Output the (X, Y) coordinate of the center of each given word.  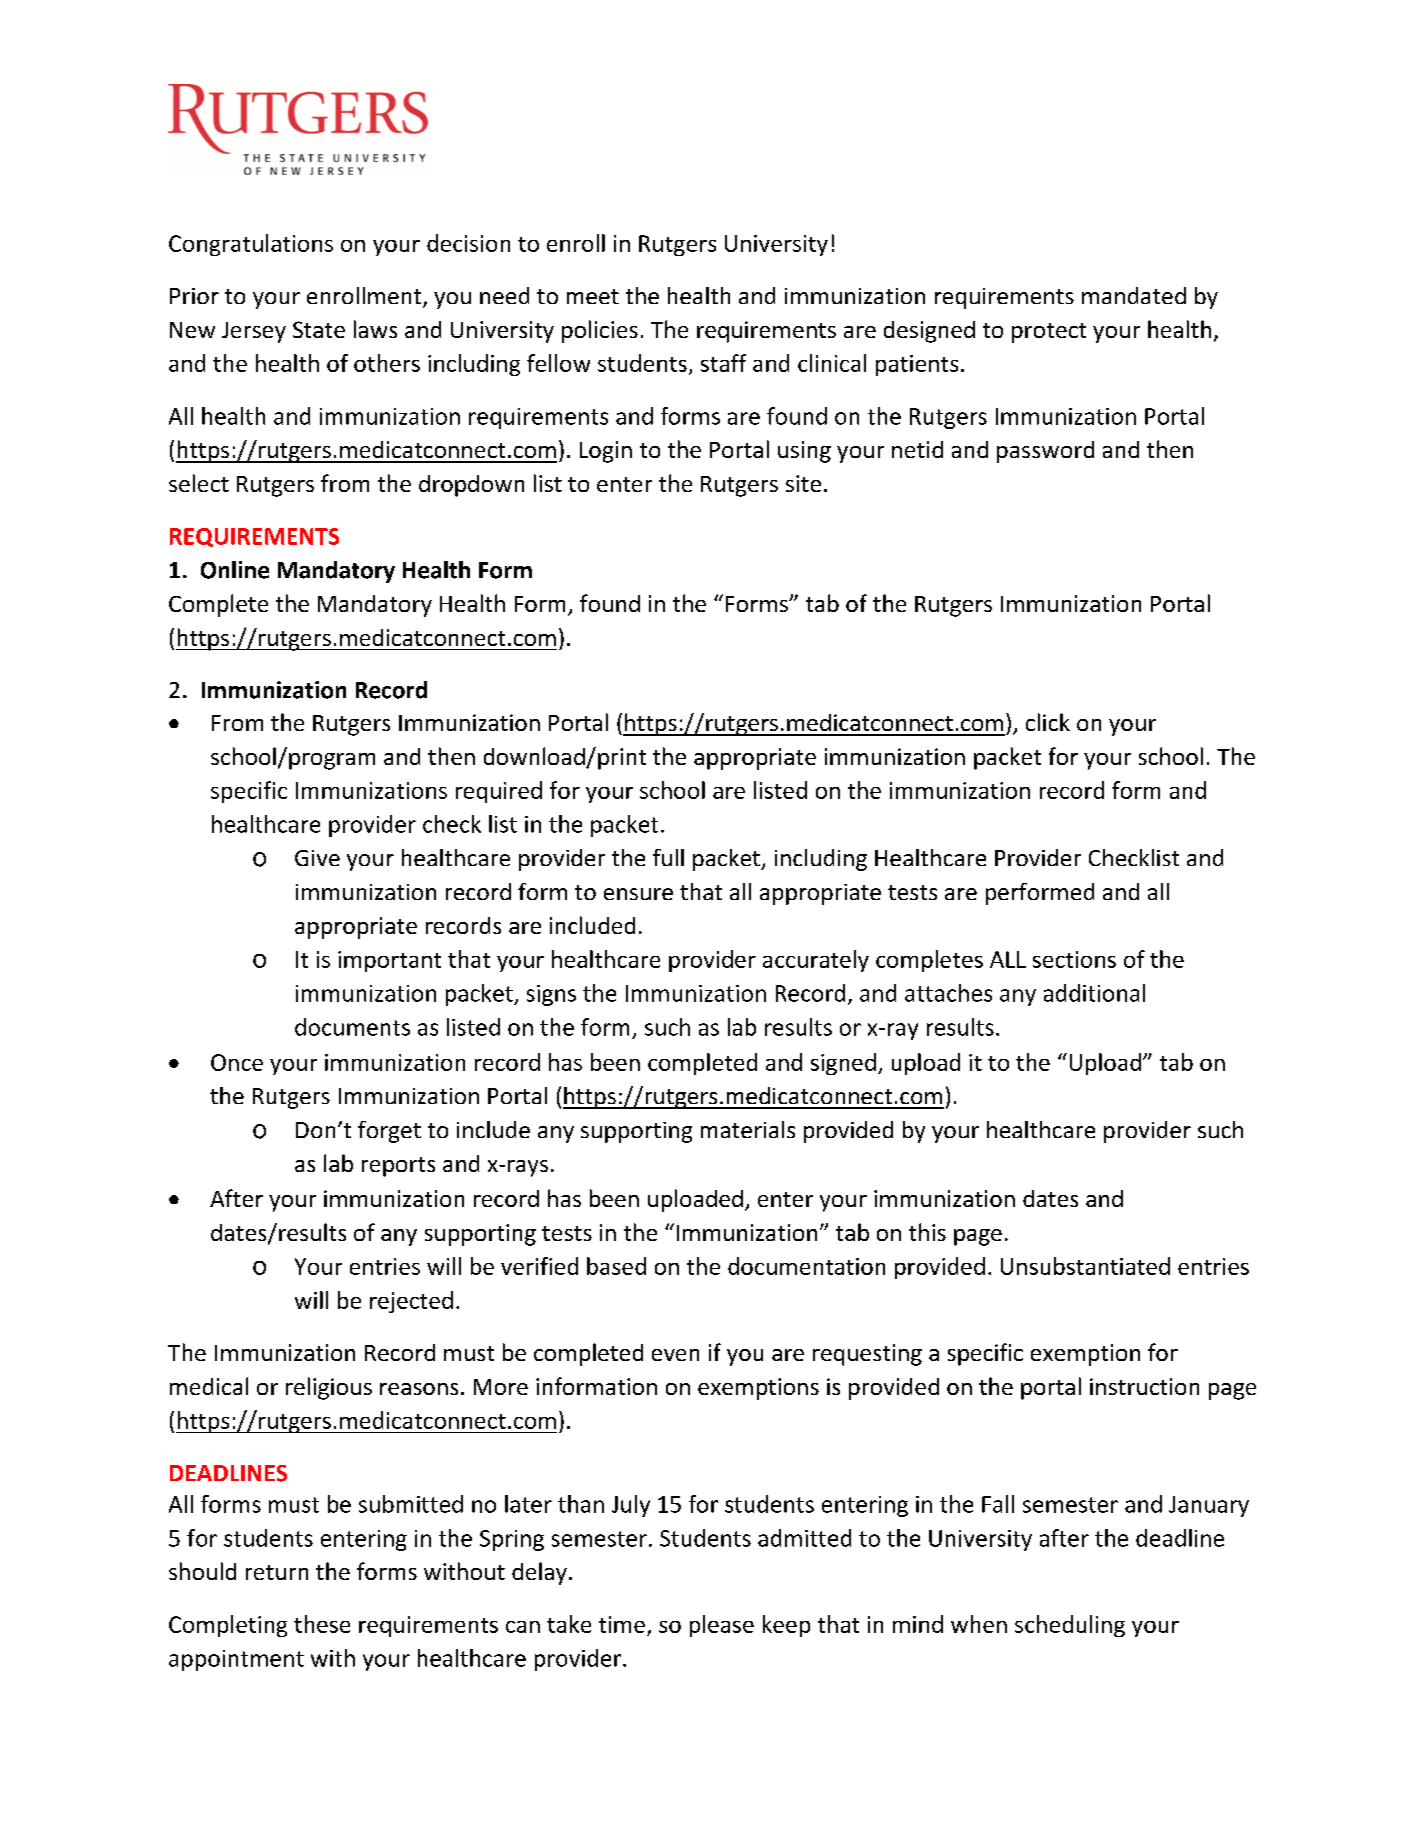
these (322, 1624)
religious (329, 1388)
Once (237, 1062)
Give (317, 858)
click (1048, 722)
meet (593, 296)
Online (235, 570)
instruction (1144, 1386)
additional (1094, 993)
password (1045, 452)
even (675, 1355)
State (319, 329)
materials (748, 1129)
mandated (1134, 295)
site (803, 483)
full (668, 857)
